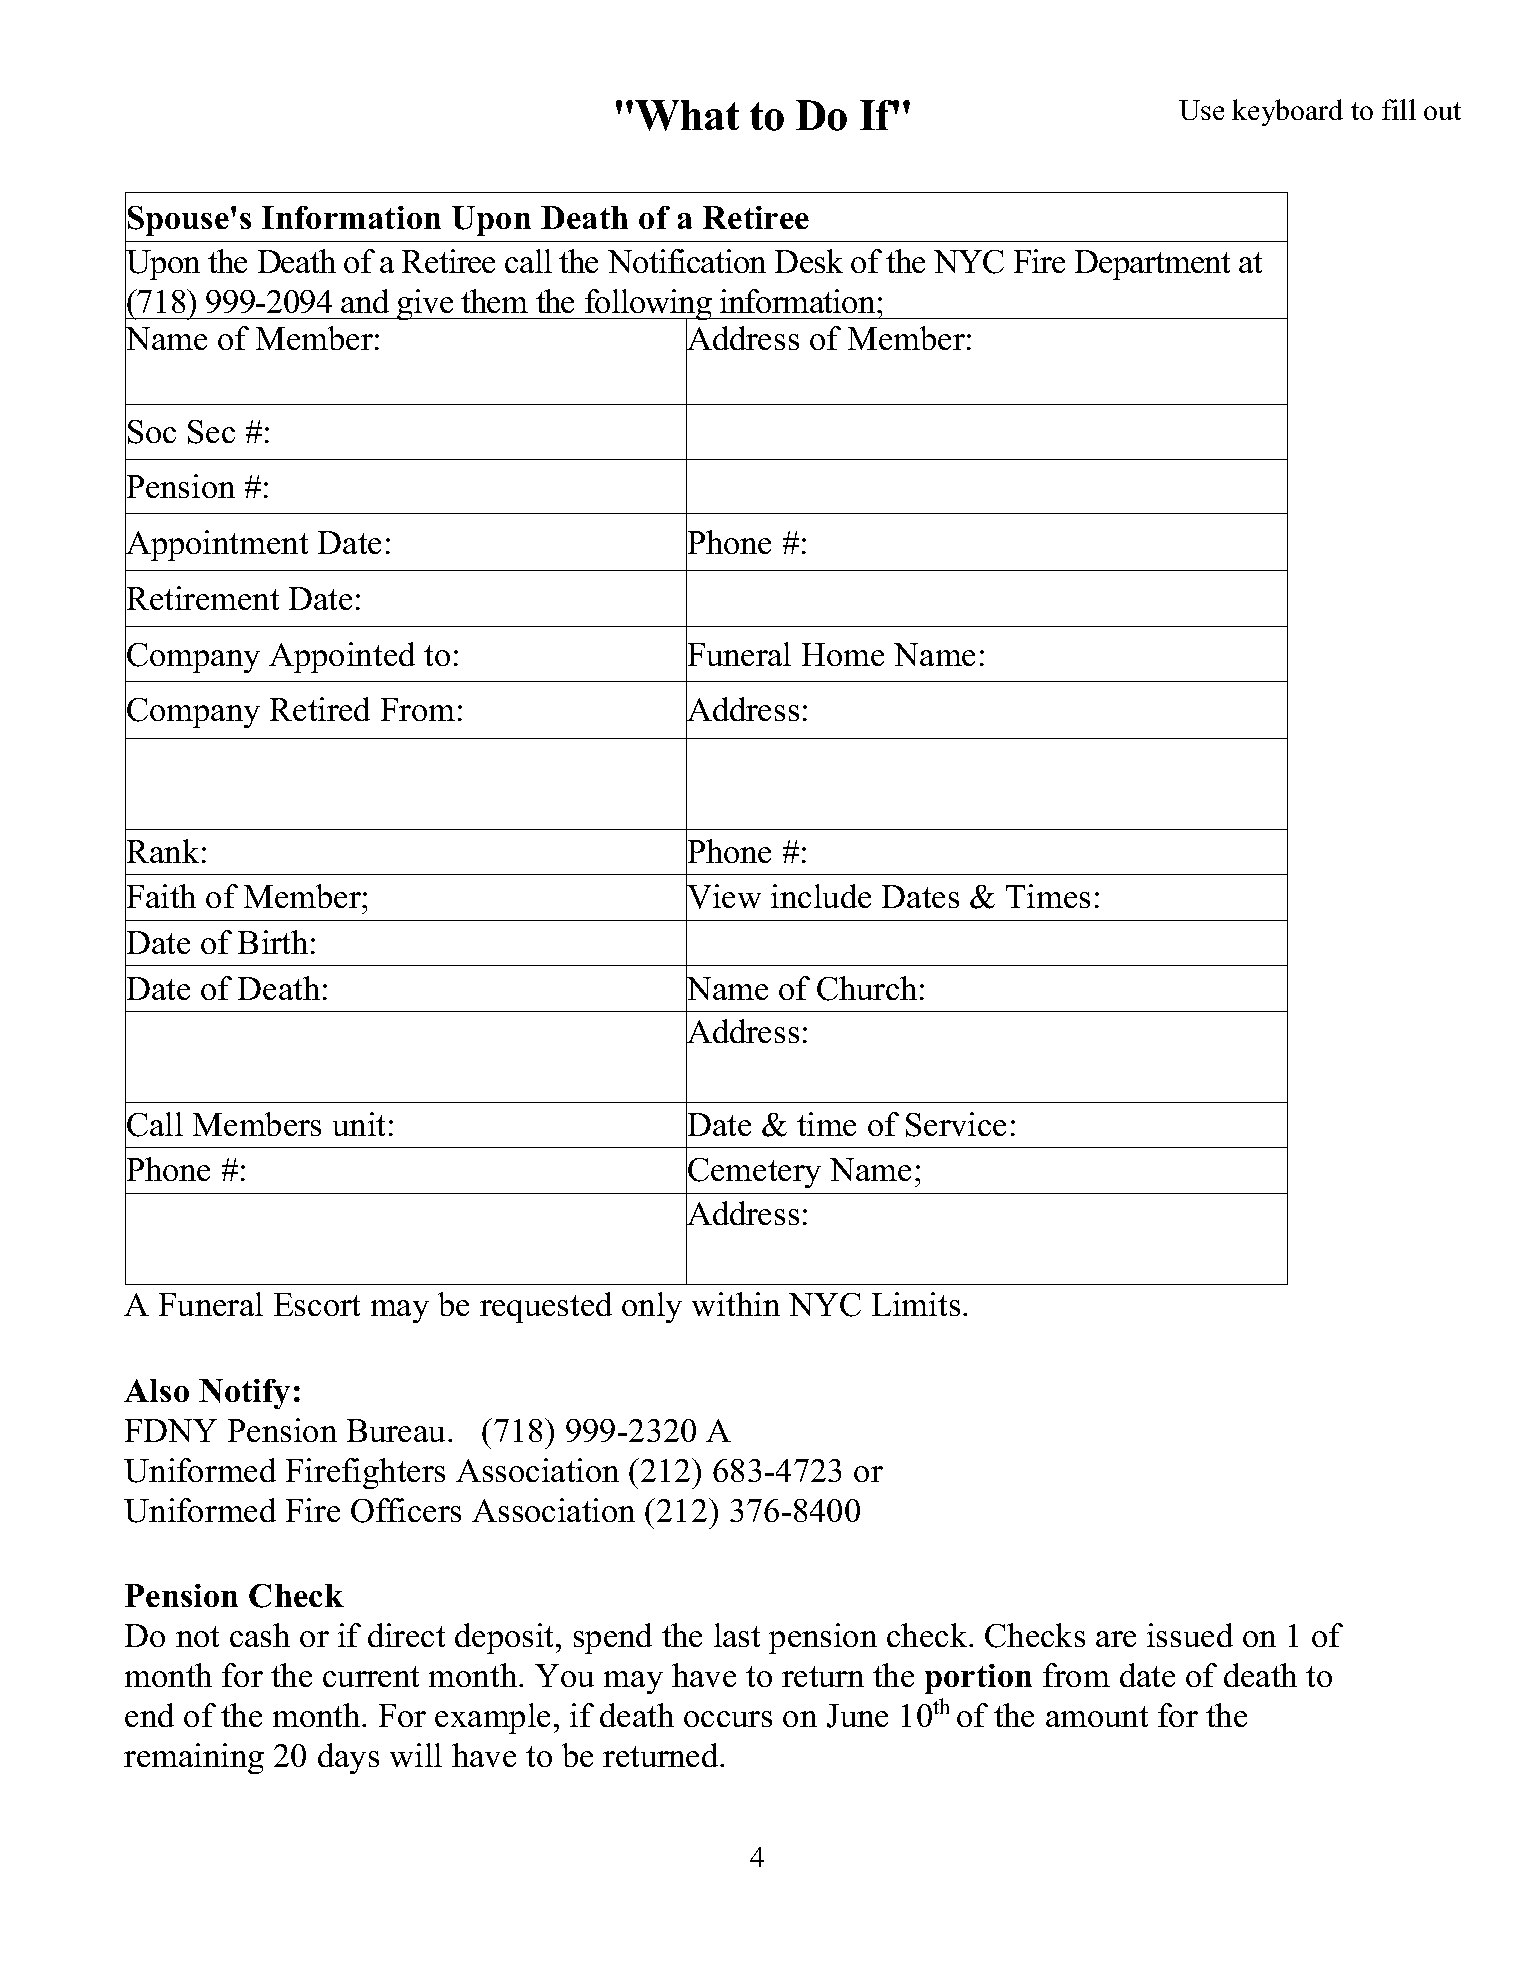 This screenshot has width=1517, height=1963. What do you see at coordinates (728, 1719) in the screenshot?
I see `occurs` at bounding box center [728, 1719].
